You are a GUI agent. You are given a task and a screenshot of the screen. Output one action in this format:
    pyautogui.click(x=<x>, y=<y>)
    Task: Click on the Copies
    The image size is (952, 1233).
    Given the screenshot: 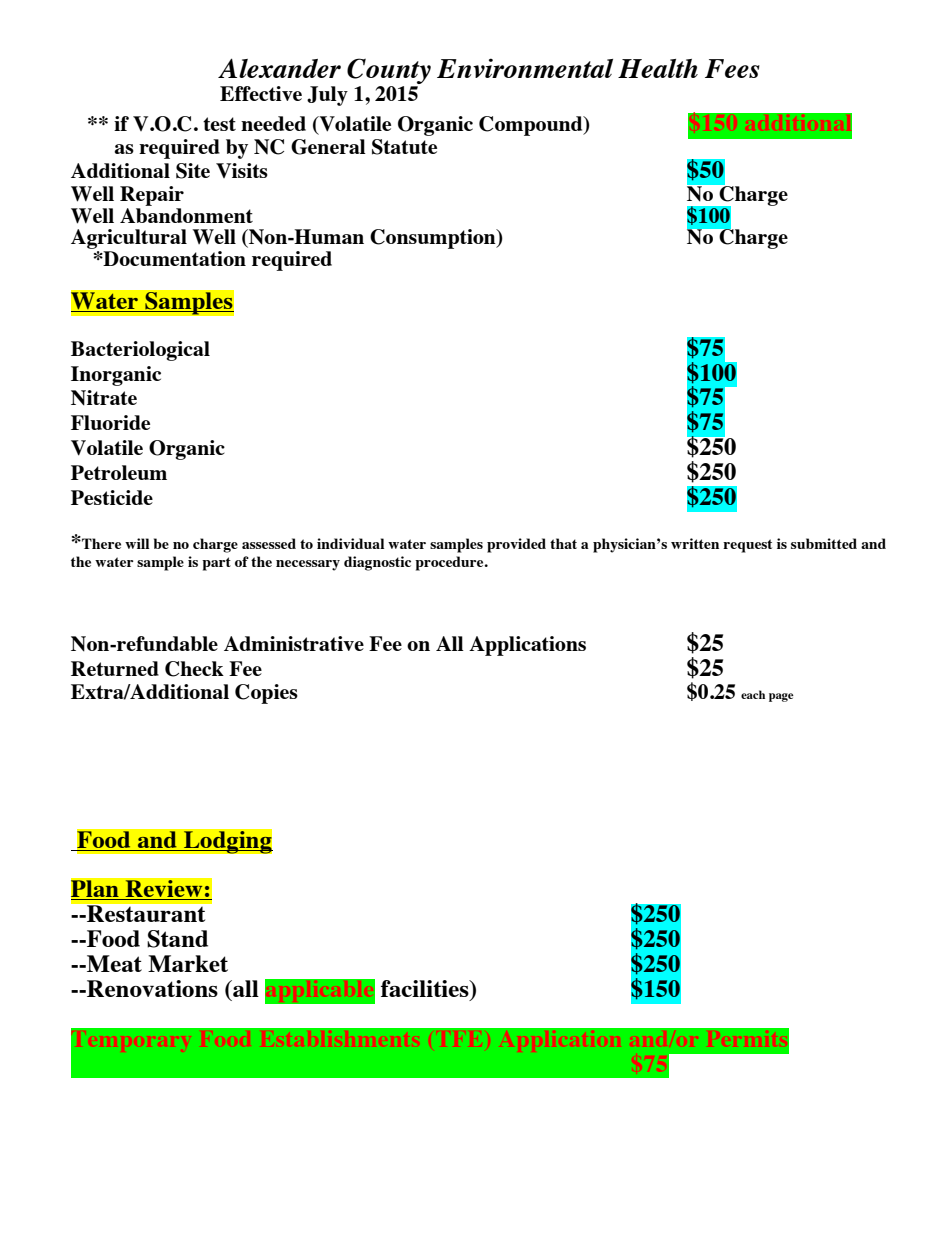 What is the action you would take?
    pyautogui.click(x=266, y=694)
